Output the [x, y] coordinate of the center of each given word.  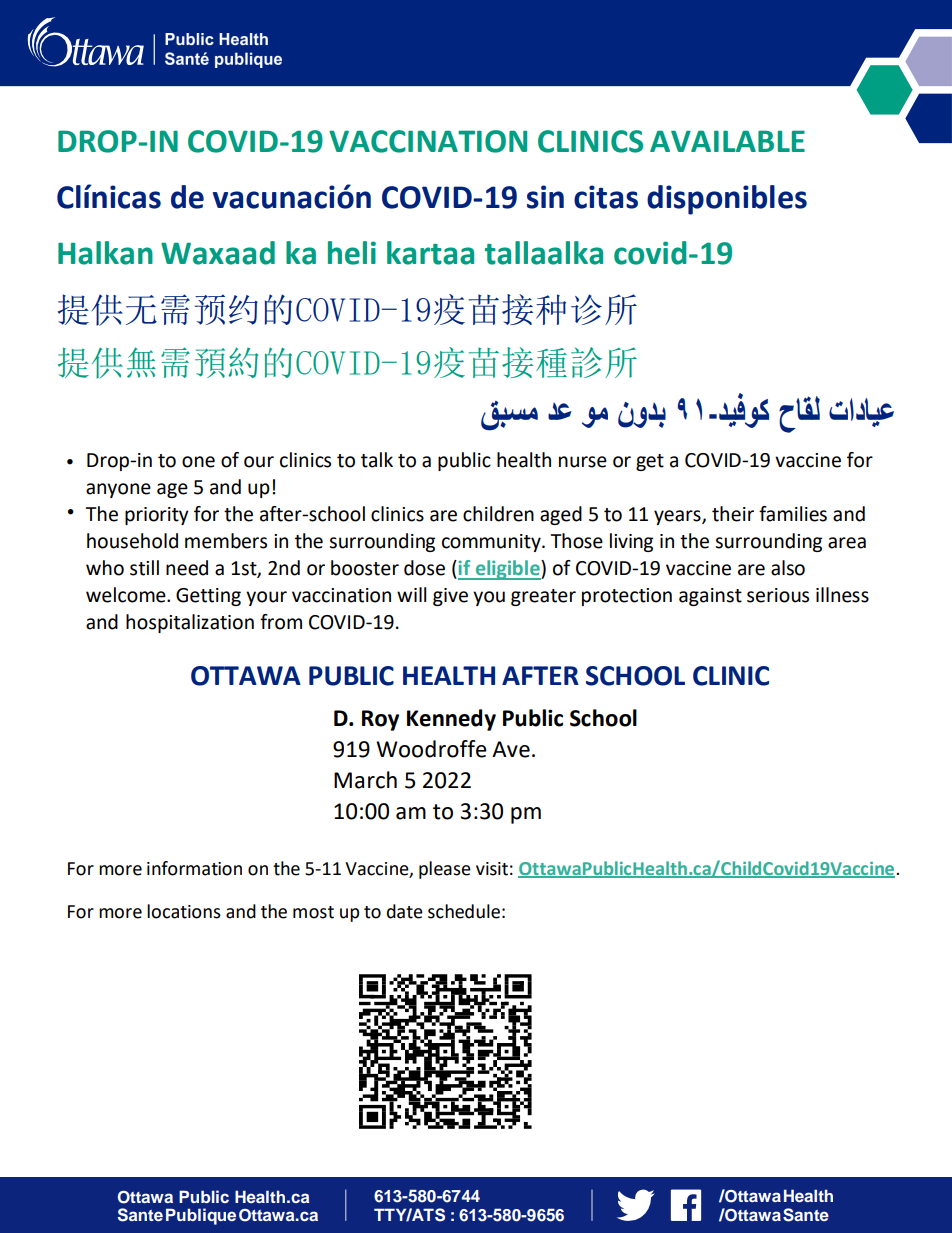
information [194, 868]
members [226, 541]
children [498, 514]
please [445, 870]
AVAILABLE [727, 141]
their [733, 514]
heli [352, 253]
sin [545, 197]
